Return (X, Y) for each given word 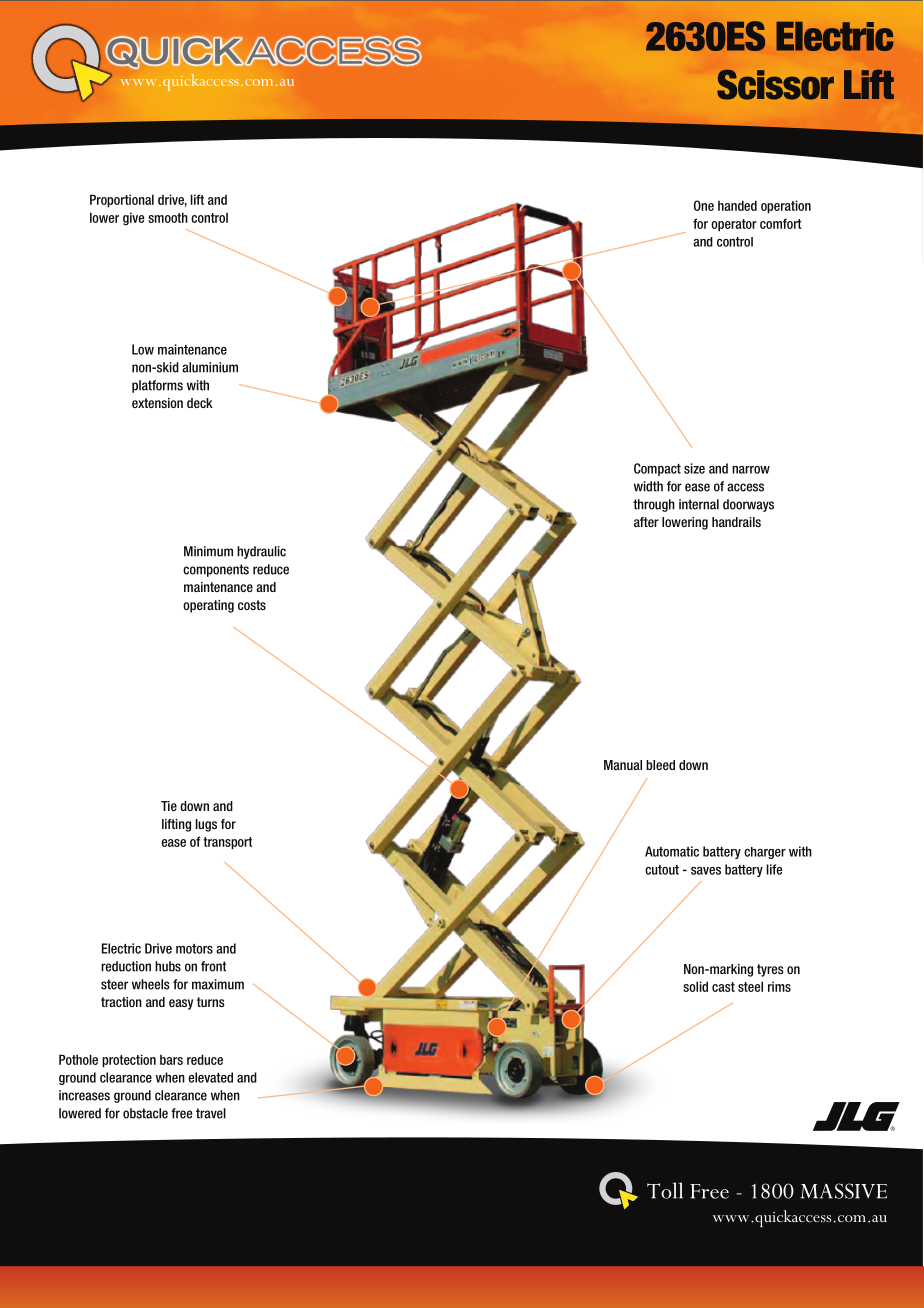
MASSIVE (844, 1191)
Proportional (122, 201)
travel (211, 1113)
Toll (665, 1190)
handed (737, 205)
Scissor (775, 84)
